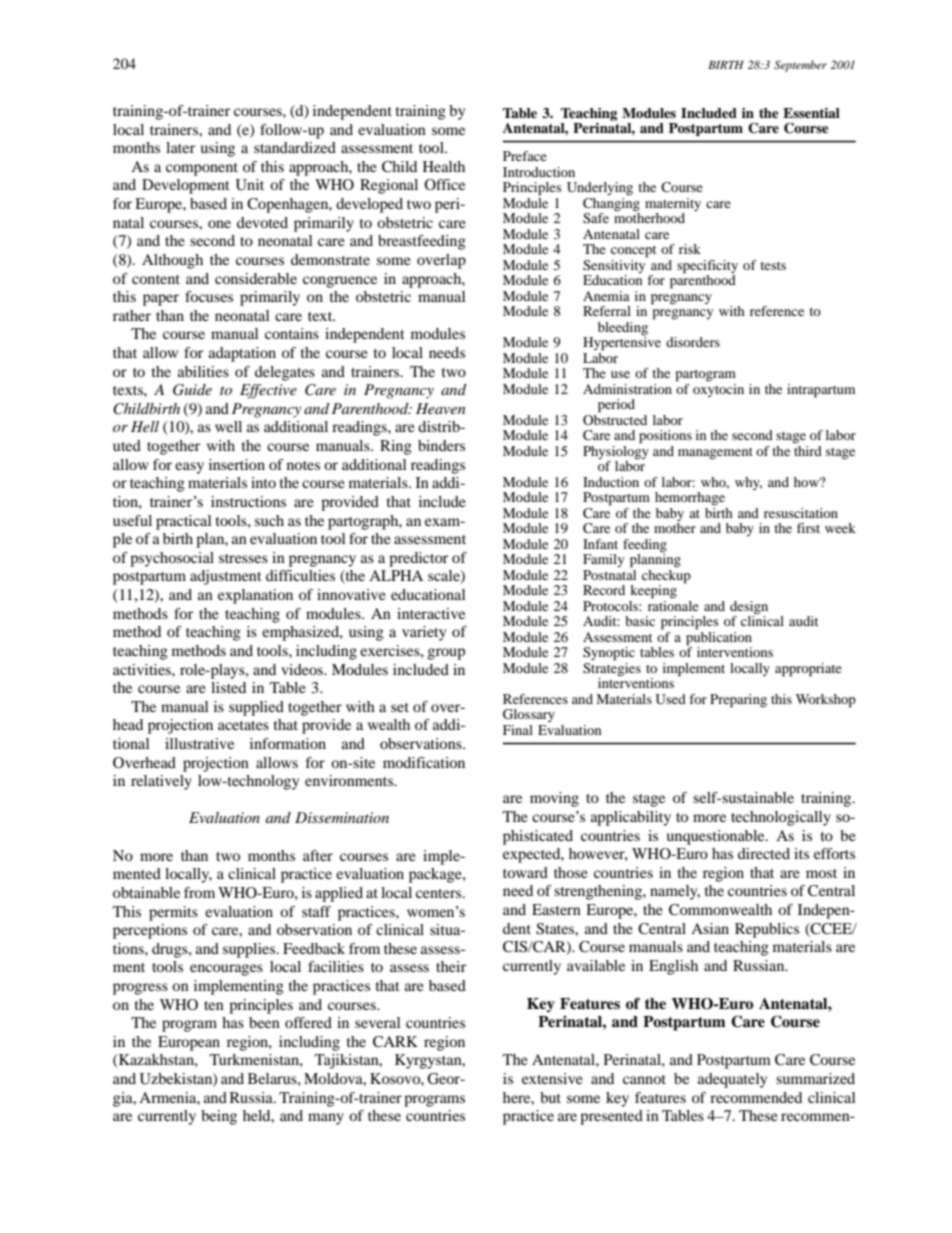  Describe the element at coordinates (525, 156) in the screenshot. I see `Preface` at that location.
